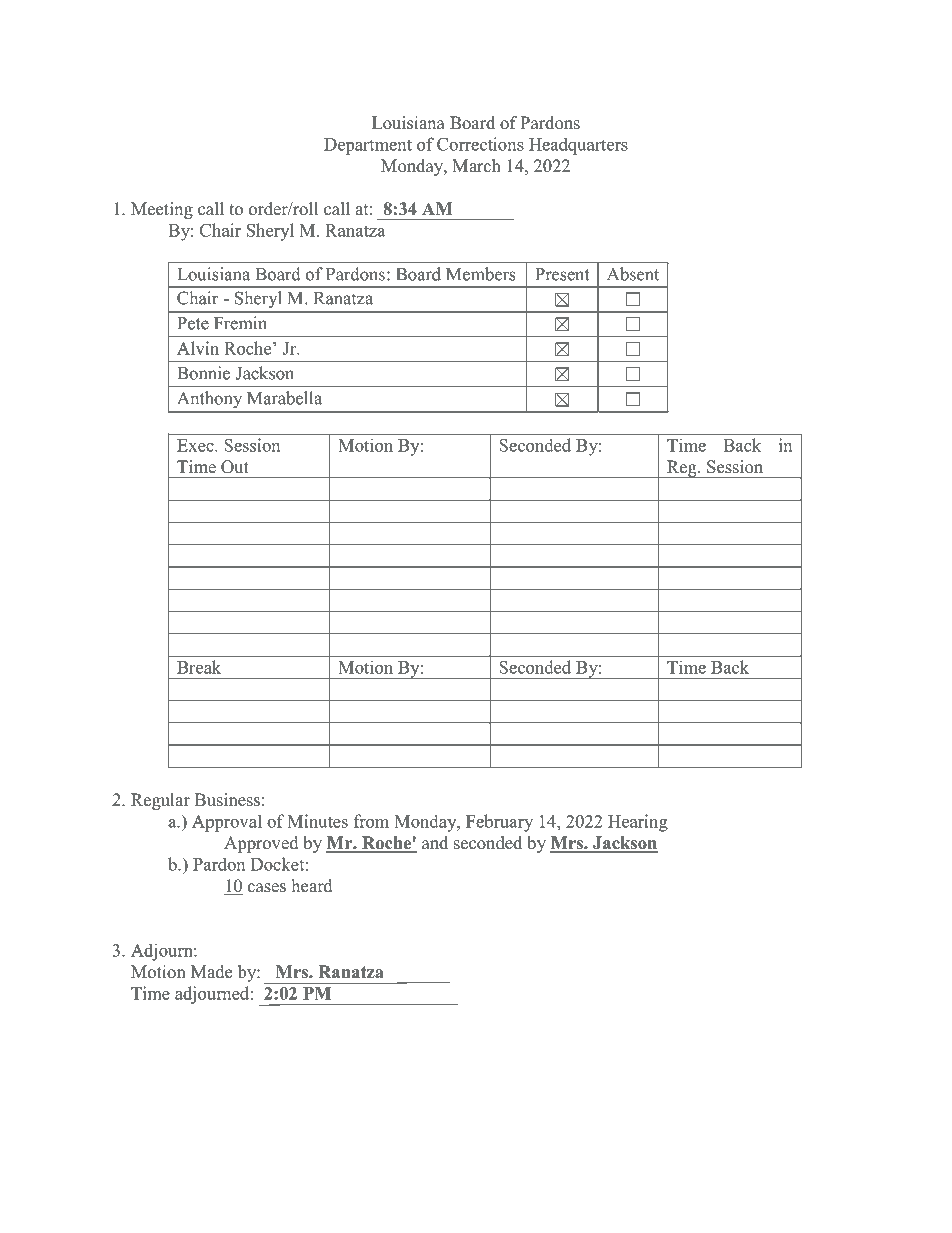 Image resolution: width=952 pixels, height=1233 pixels. I want to click on from, so click(371, 821).
